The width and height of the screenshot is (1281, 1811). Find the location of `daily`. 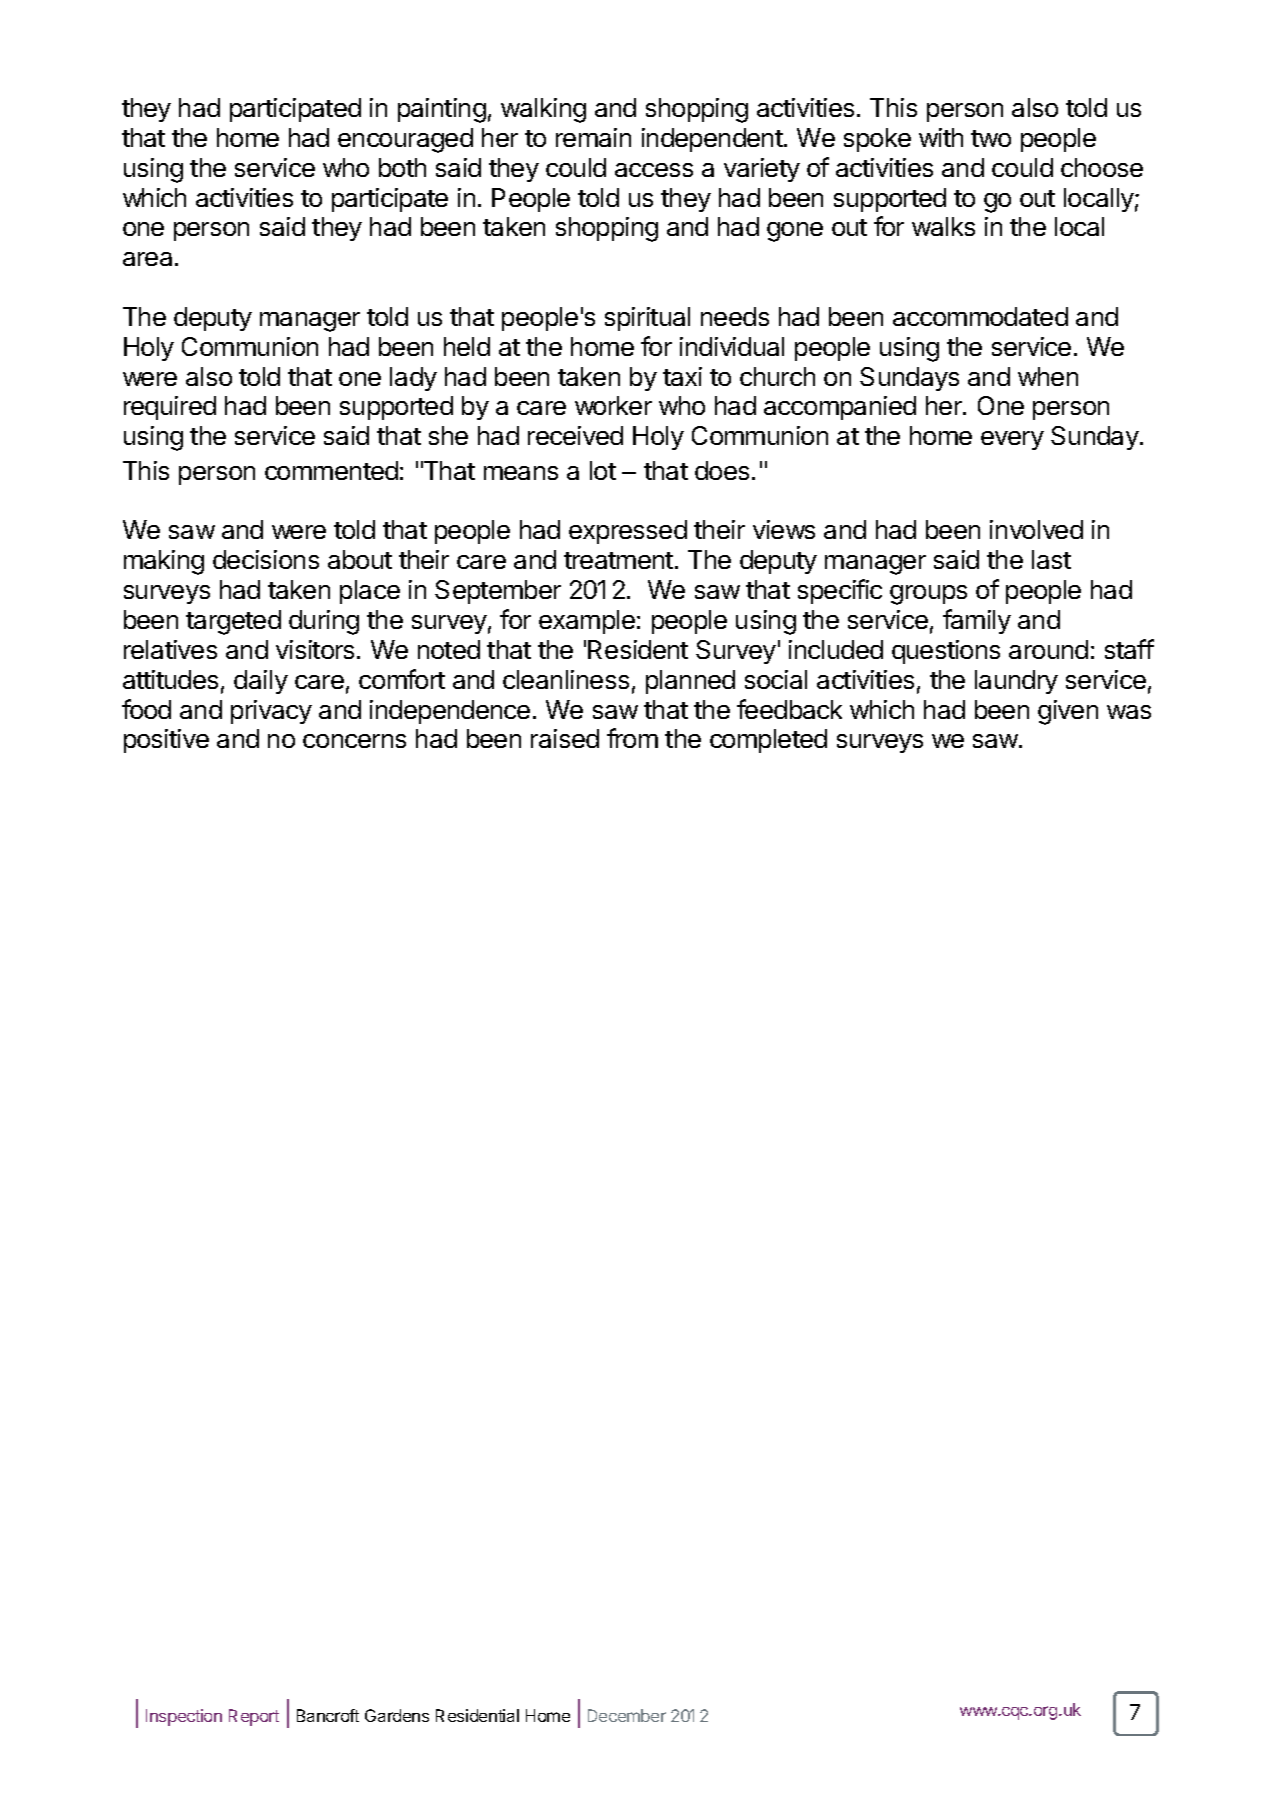

daily is located at coordinates (261, 682).
